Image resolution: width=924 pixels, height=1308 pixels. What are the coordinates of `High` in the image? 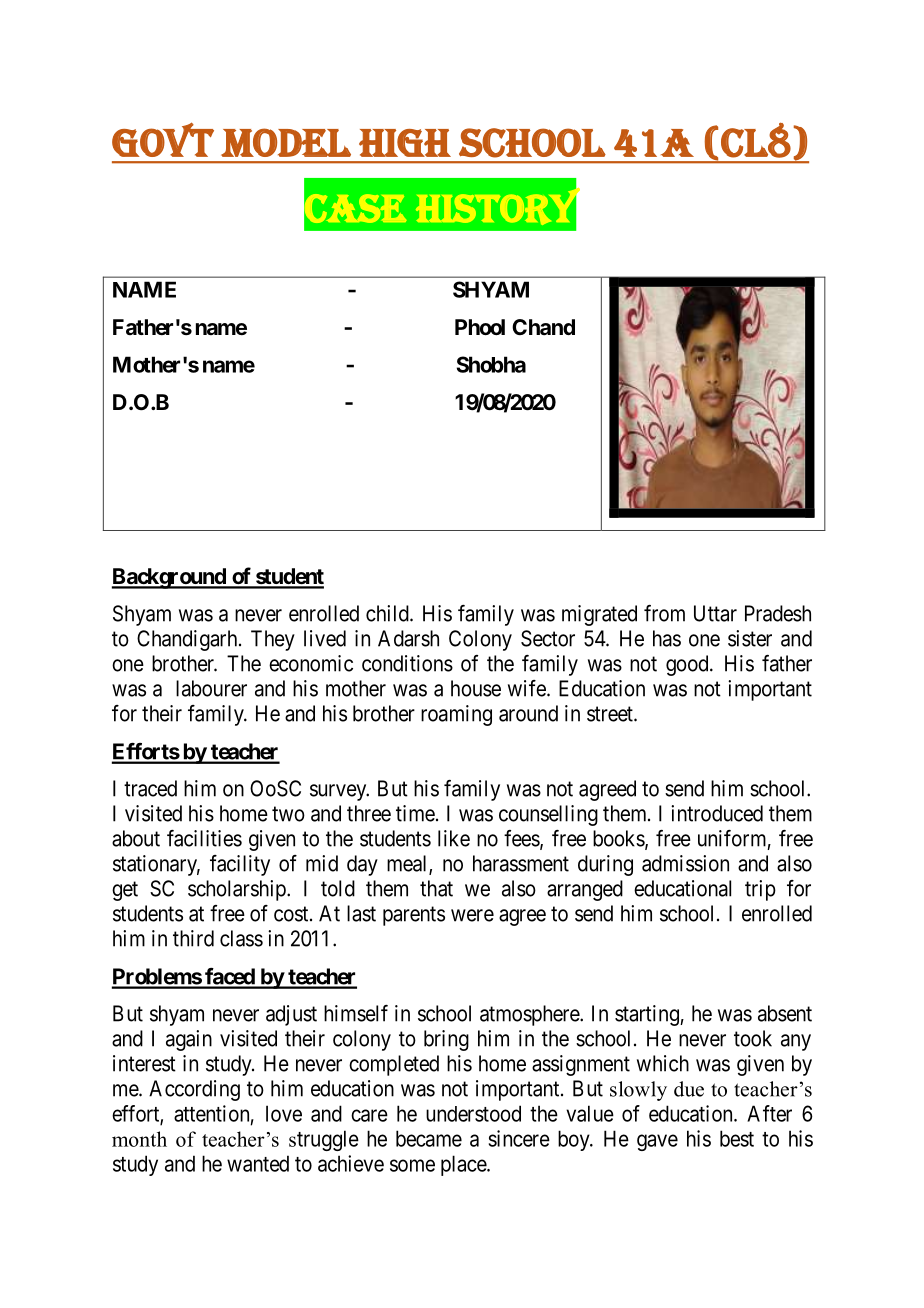 It's located at (405, 143).
